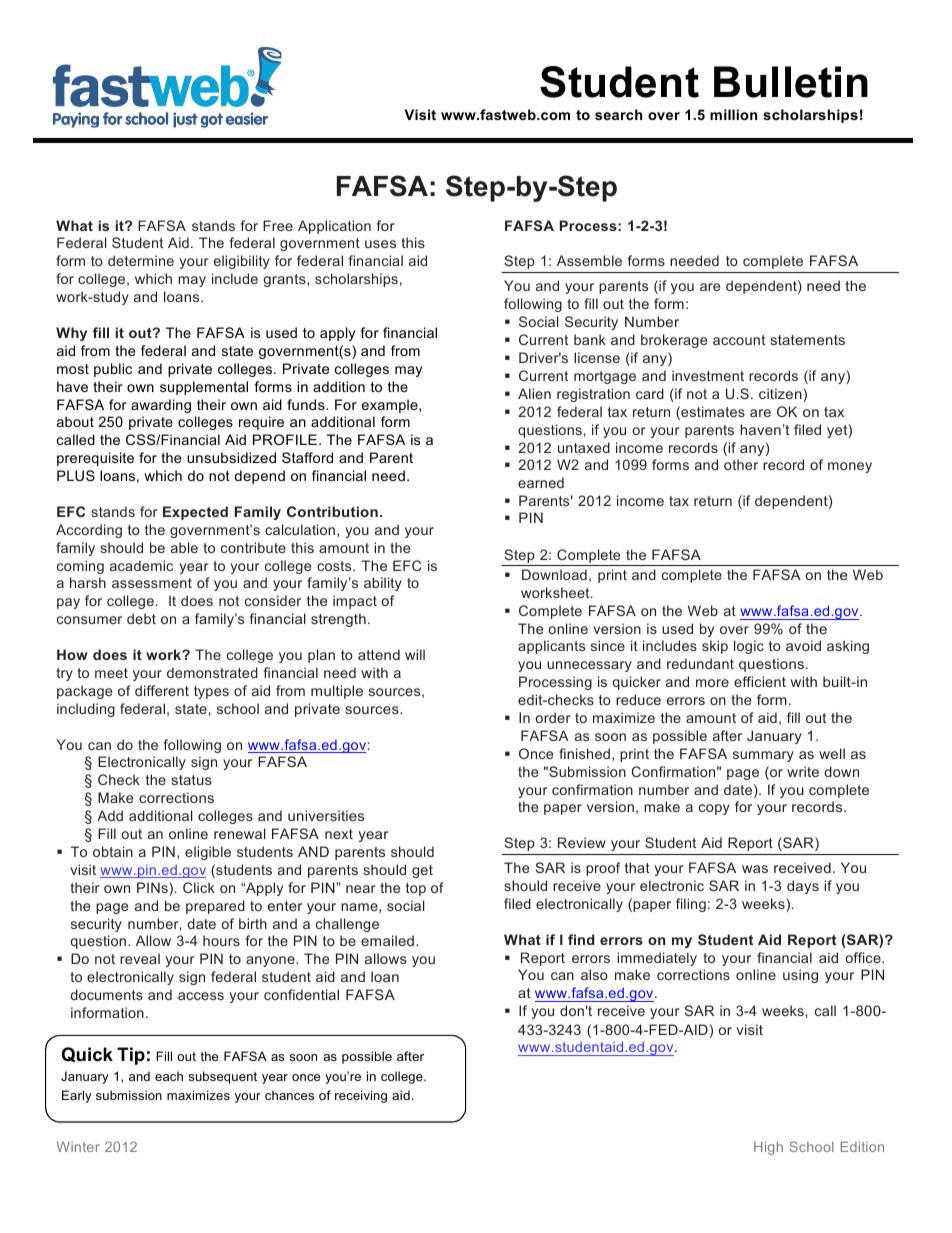 This document has width=952, height=1233. Describe the element at coordinates (422, 871) in the document. I see `get` at that location.
